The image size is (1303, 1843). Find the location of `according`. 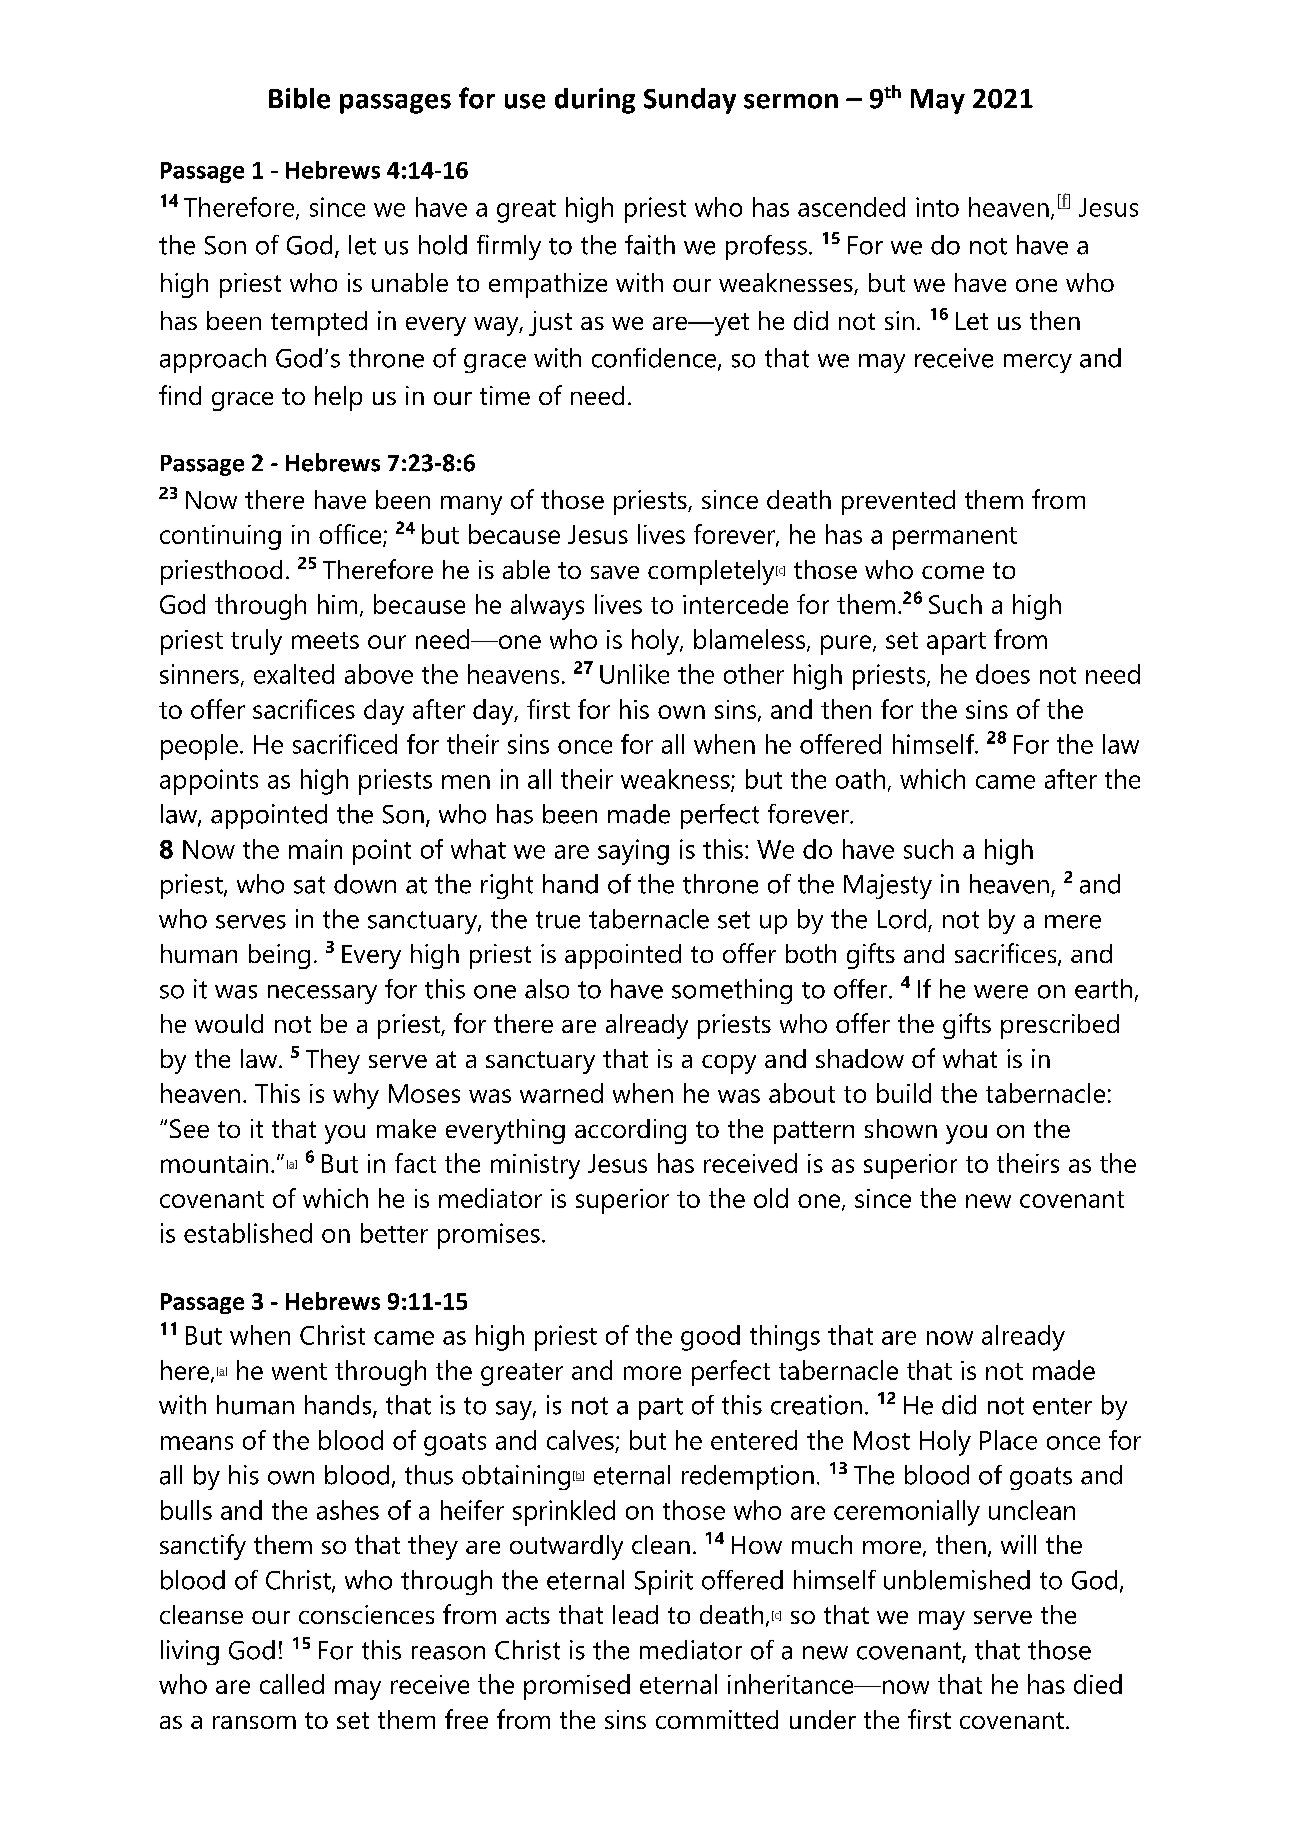

according is located at coordinates (630, 1131).
